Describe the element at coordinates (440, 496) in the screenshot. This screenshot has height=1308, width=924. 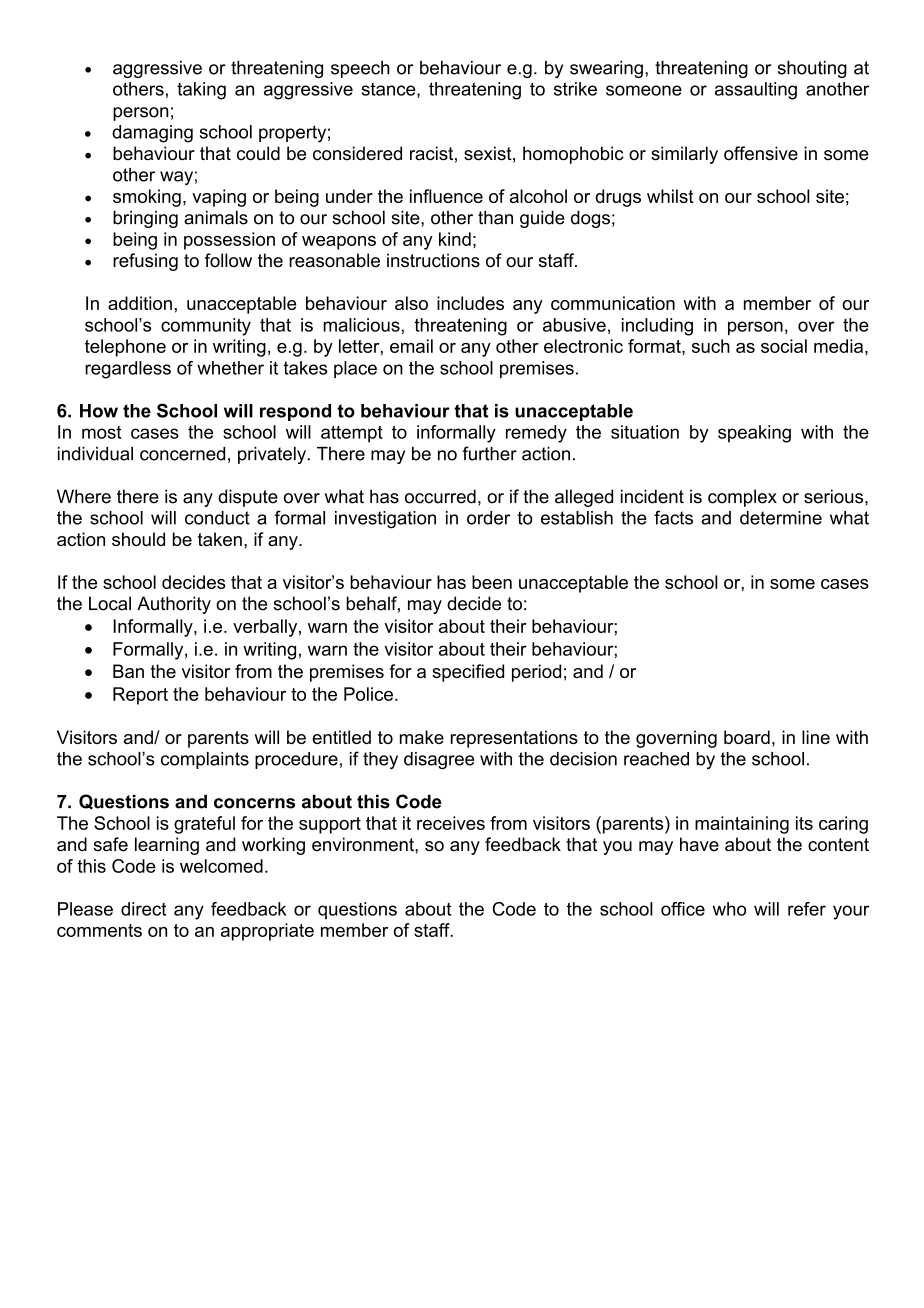
I see `occurred` at that location.
